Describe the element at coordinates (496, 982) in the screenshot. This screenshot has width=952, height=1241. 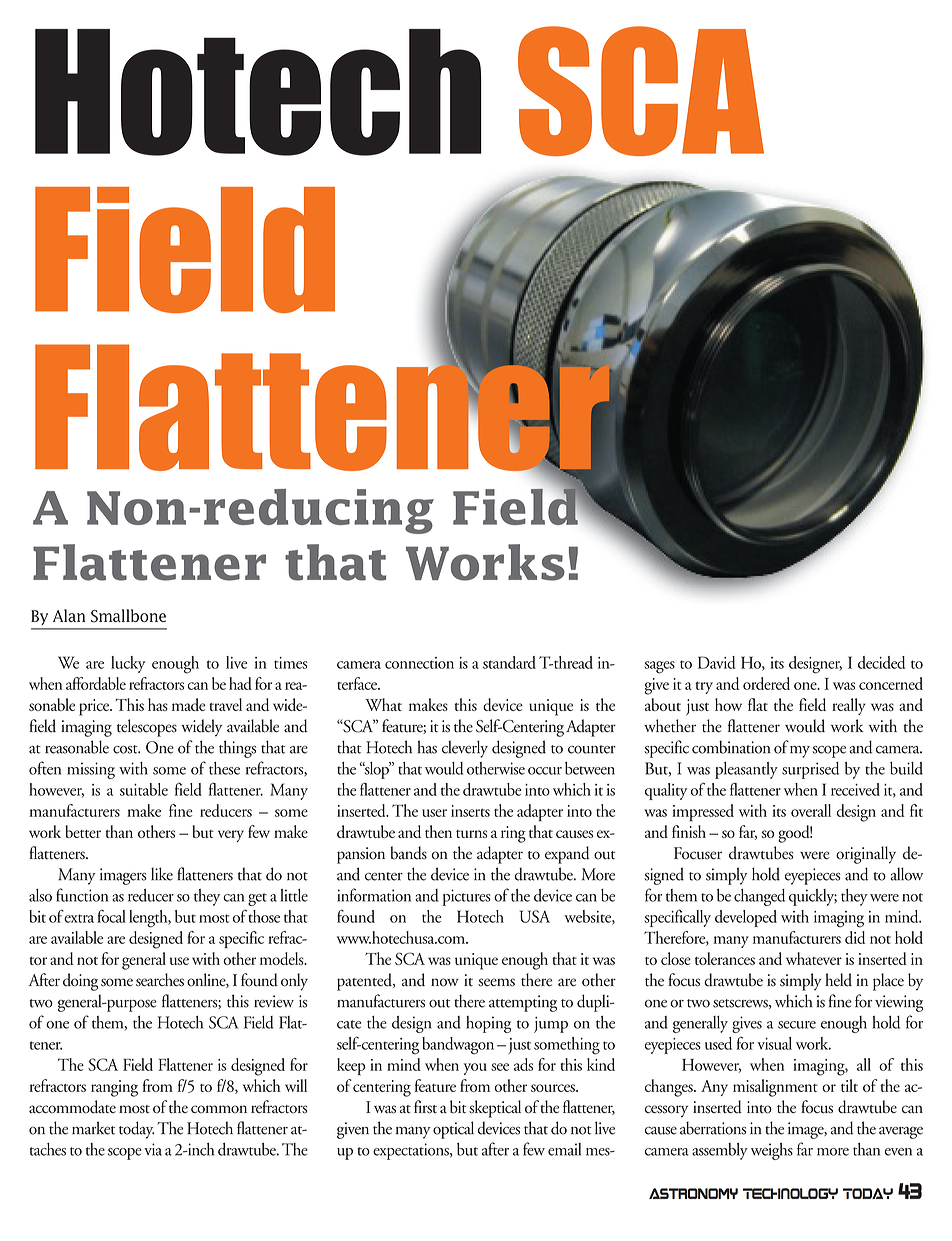
I see `seems` at that location.
